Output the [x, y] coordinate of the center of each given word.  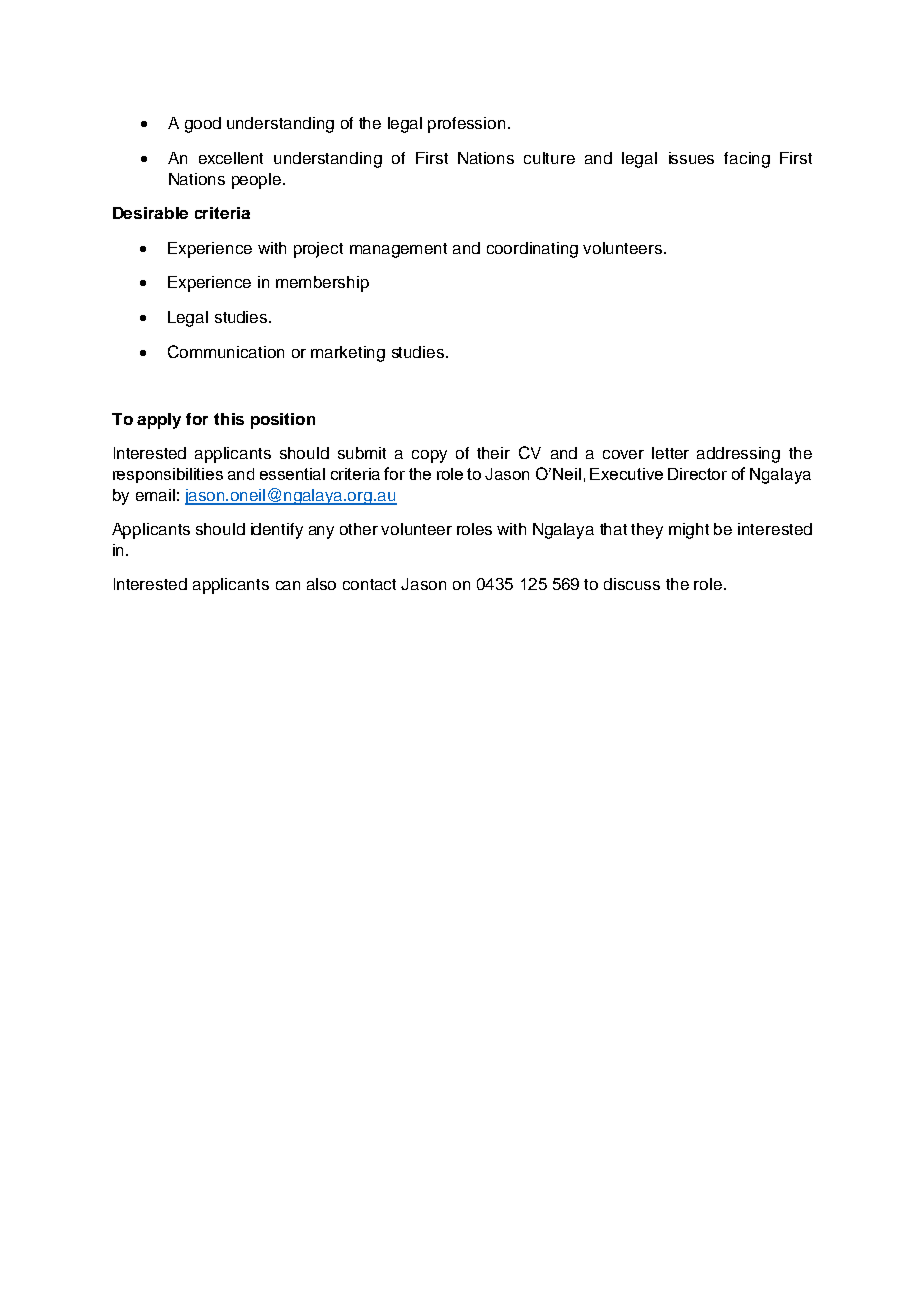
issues [691, 158]
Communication [226, 351]
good [203, 125]
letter [670, 453]
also [321, 584]
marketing [348, 354]
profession [466, 125]
